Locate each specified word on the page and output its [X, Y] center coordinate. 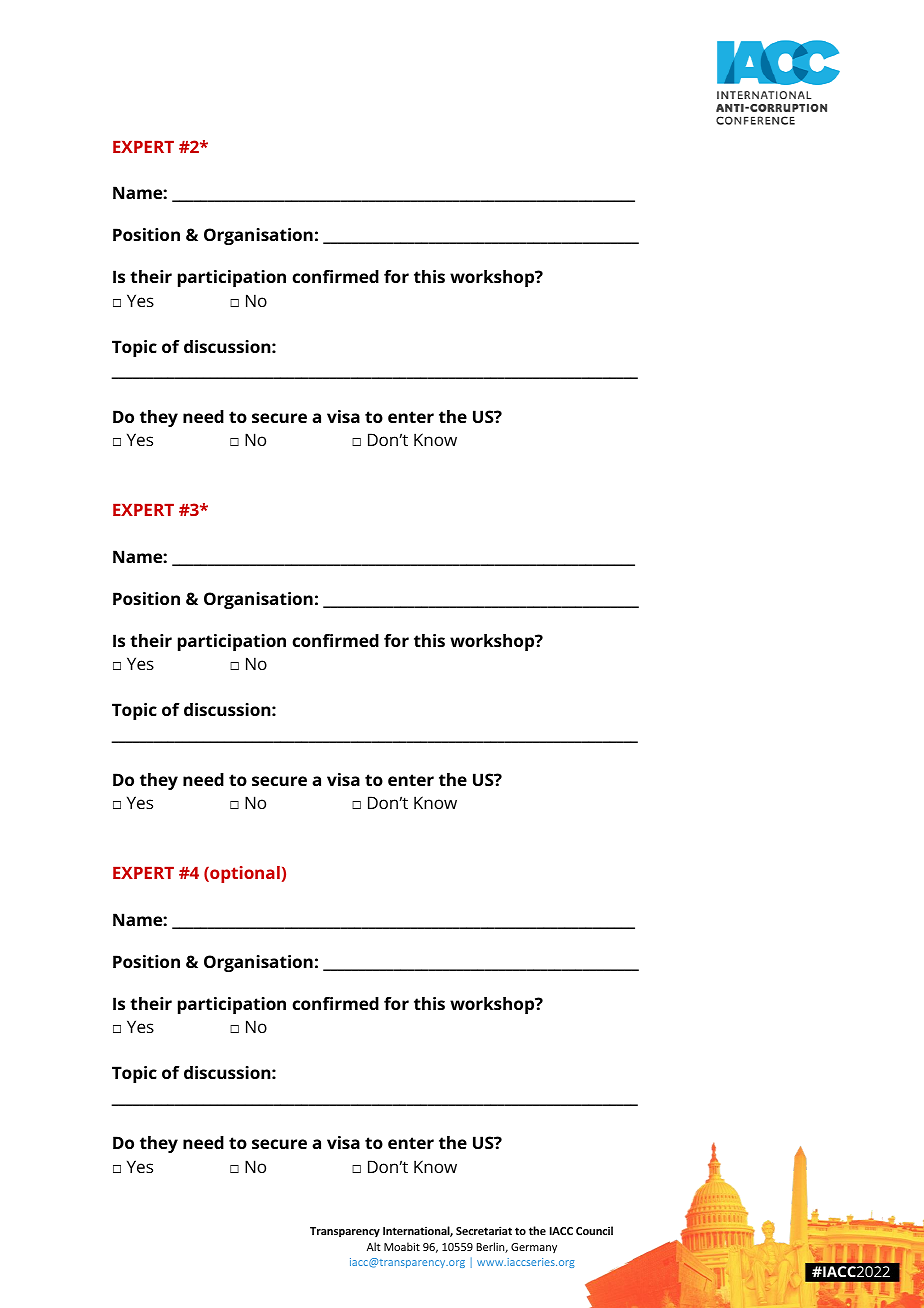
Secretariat [484, 1230]
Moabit [402, 1246]
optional [244, 874]
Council [594, 1230]
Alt [374, 1246]
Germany [534, 1248]
